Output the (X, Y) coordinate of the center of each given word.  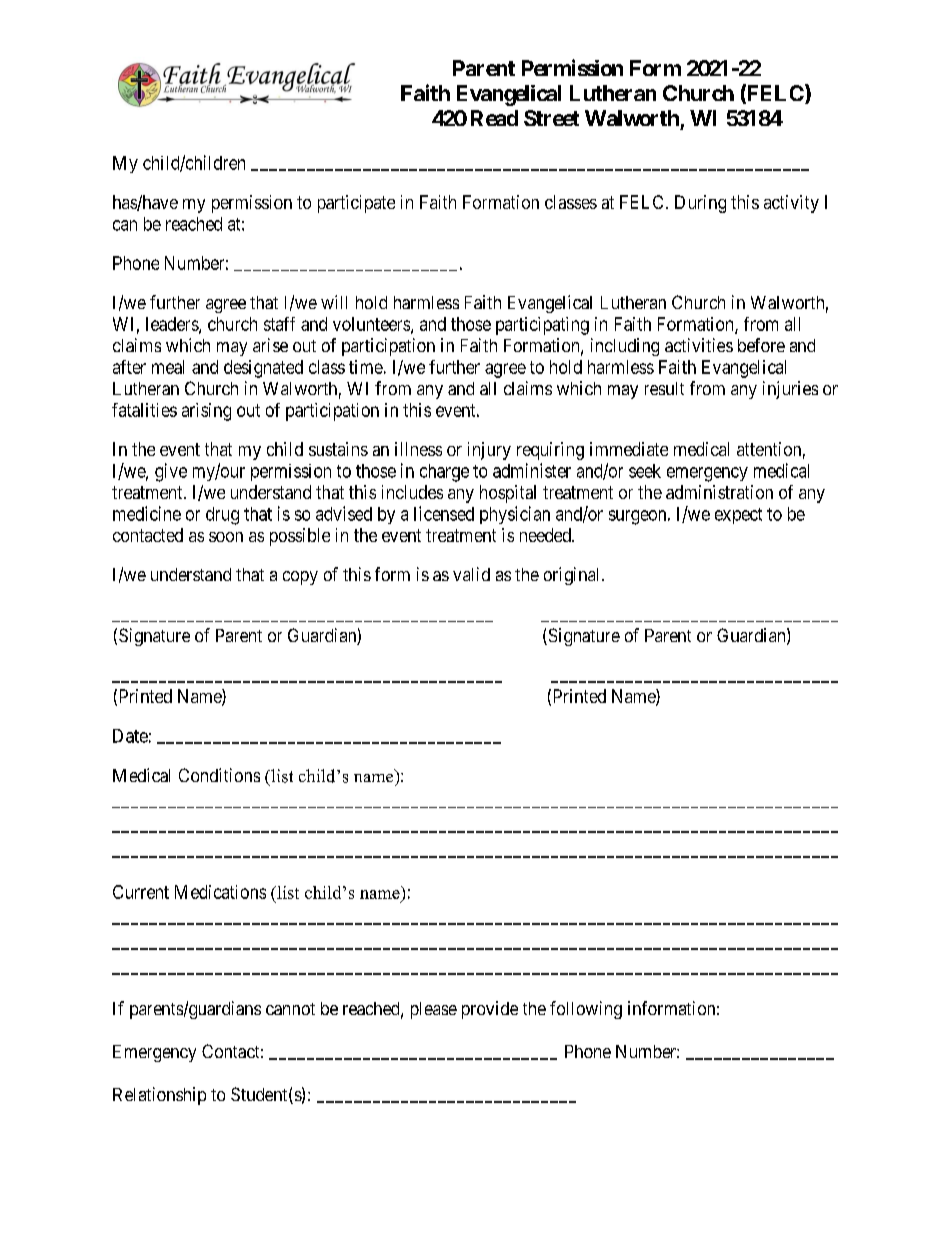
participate (356, 204)
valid (471, 574)
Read (494, 118)
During (700, 204)
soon (226, 537)
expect (738, 516)
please (434, 1010)
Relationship (159, 1096)
